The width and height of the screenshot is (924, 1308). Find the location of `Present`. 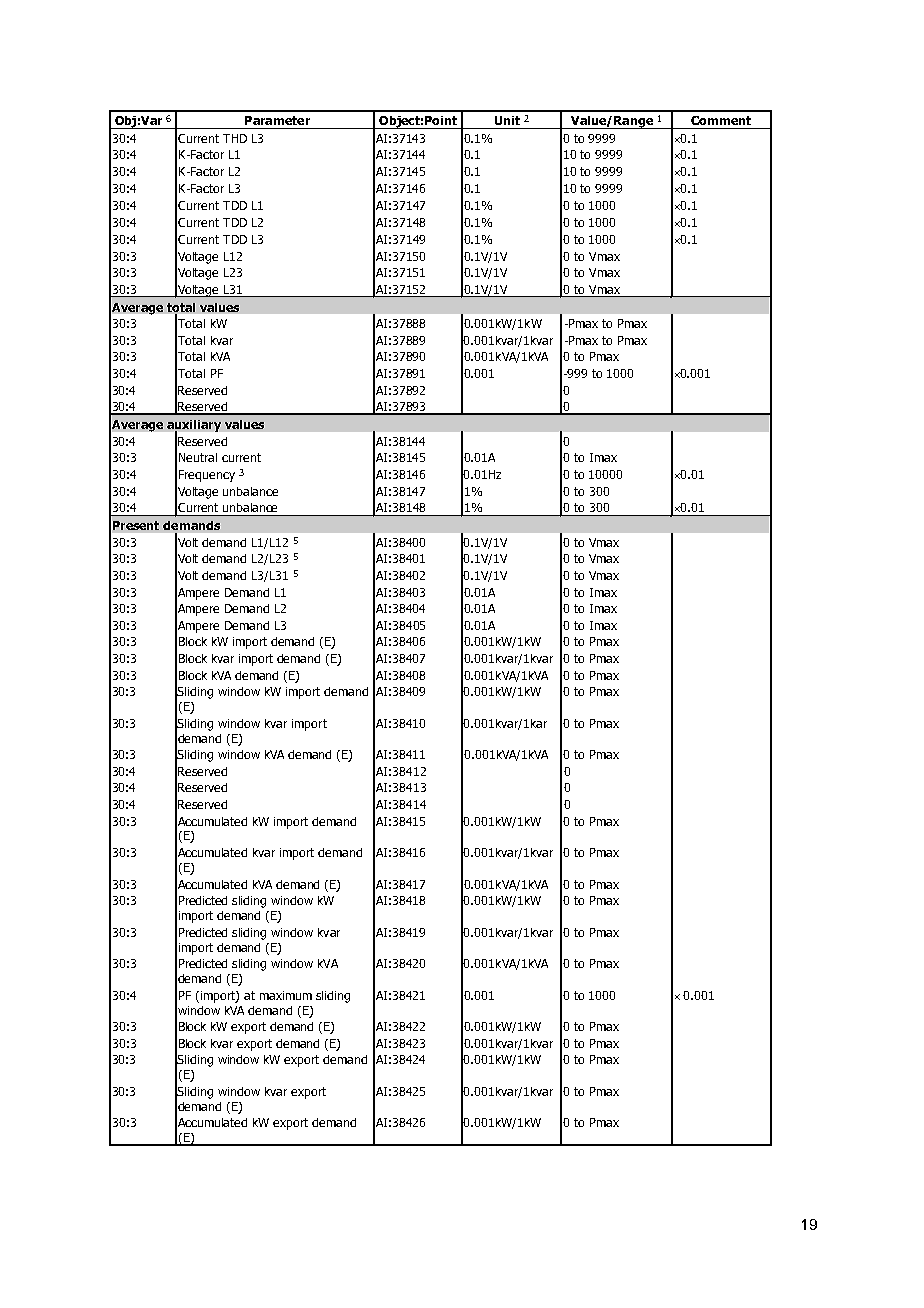

Present is located at coordinates (136, 525).
